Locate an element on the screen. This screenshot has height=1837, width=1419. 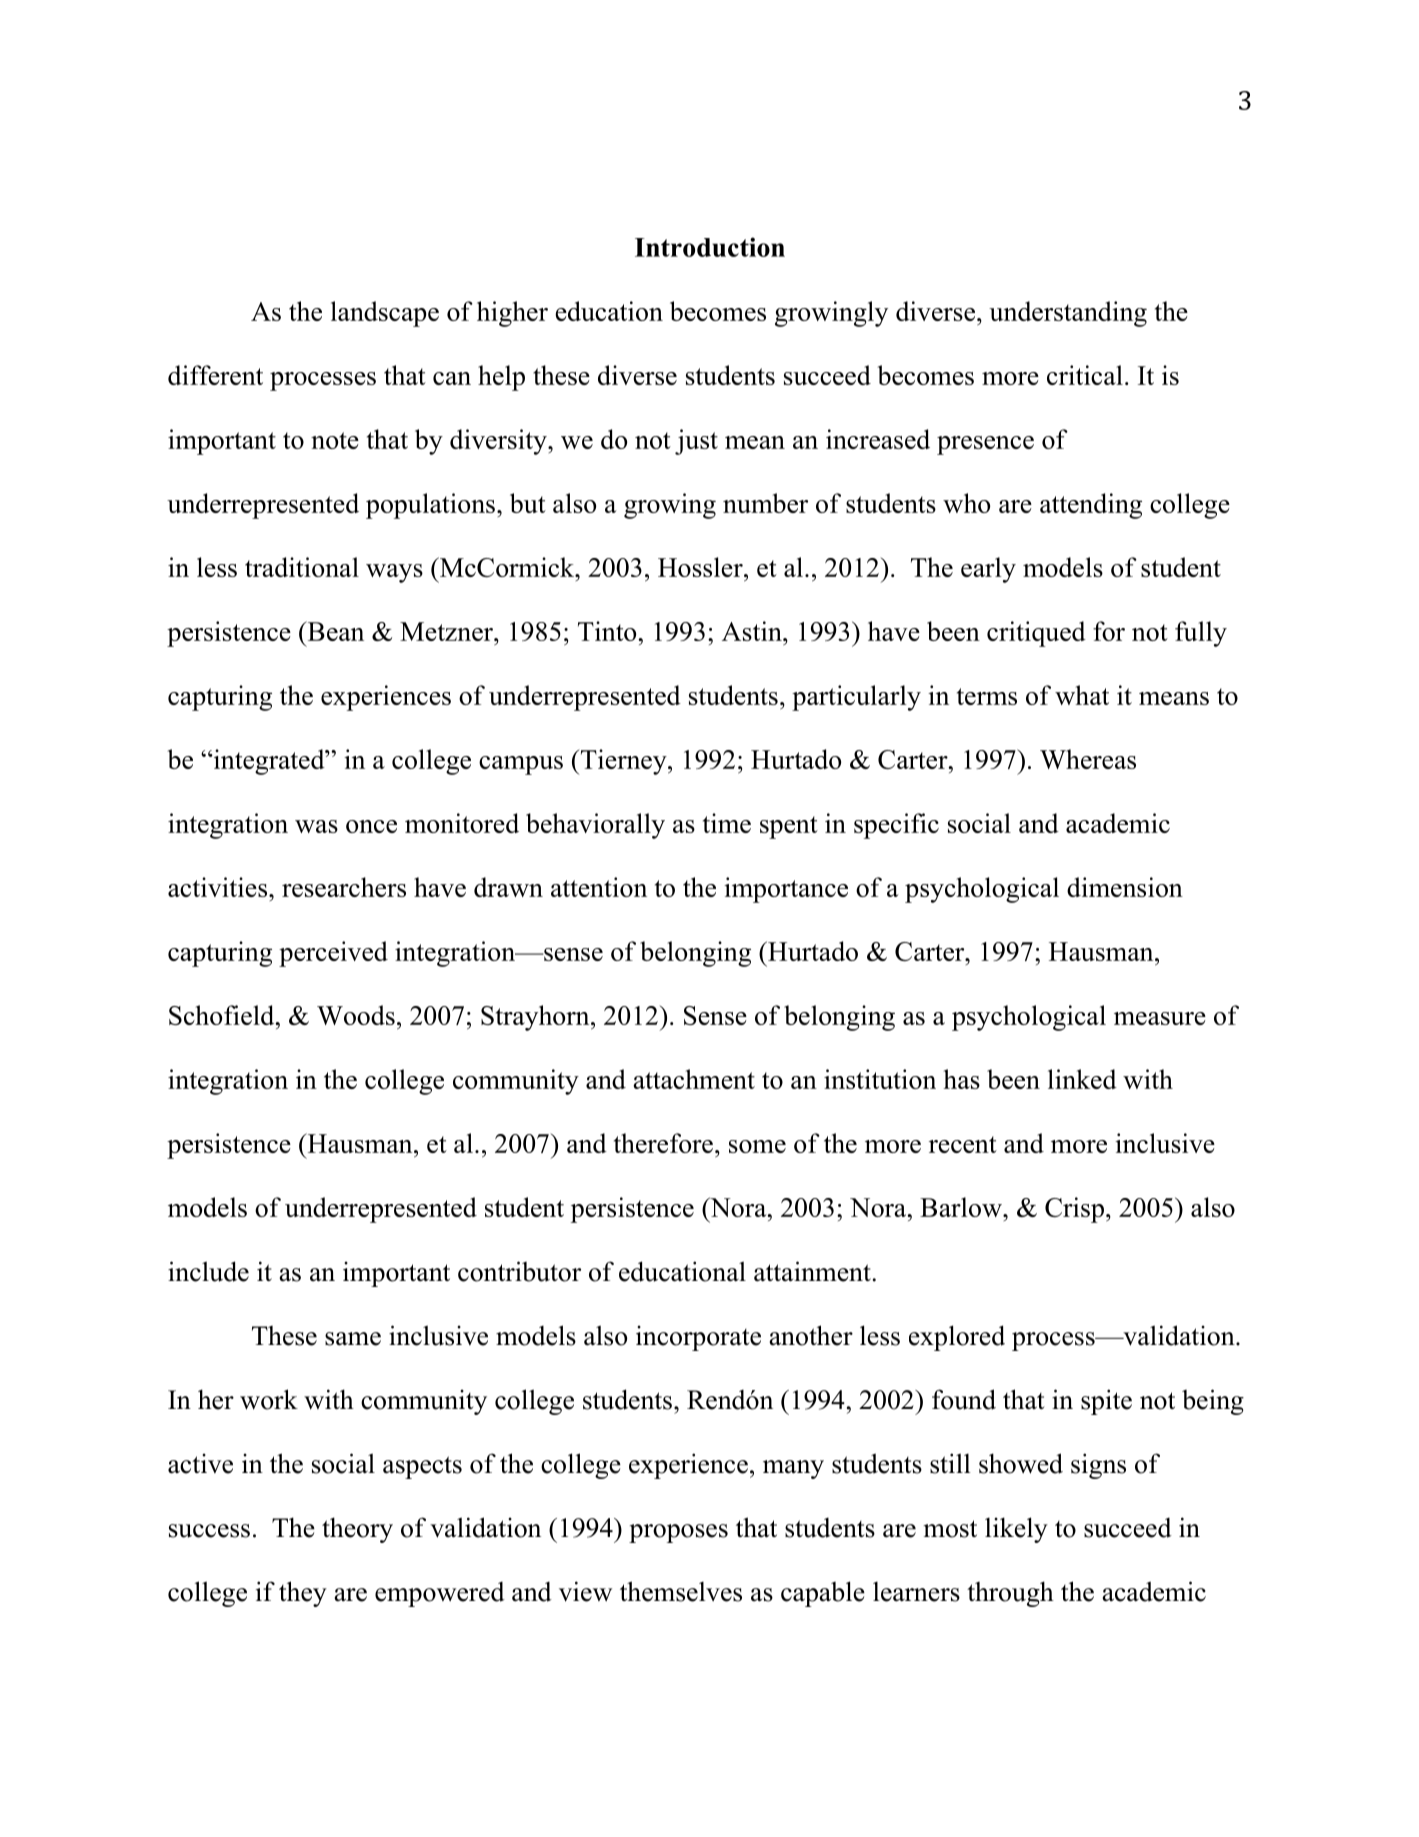
understanding is located at coordinates (1068, 314).
